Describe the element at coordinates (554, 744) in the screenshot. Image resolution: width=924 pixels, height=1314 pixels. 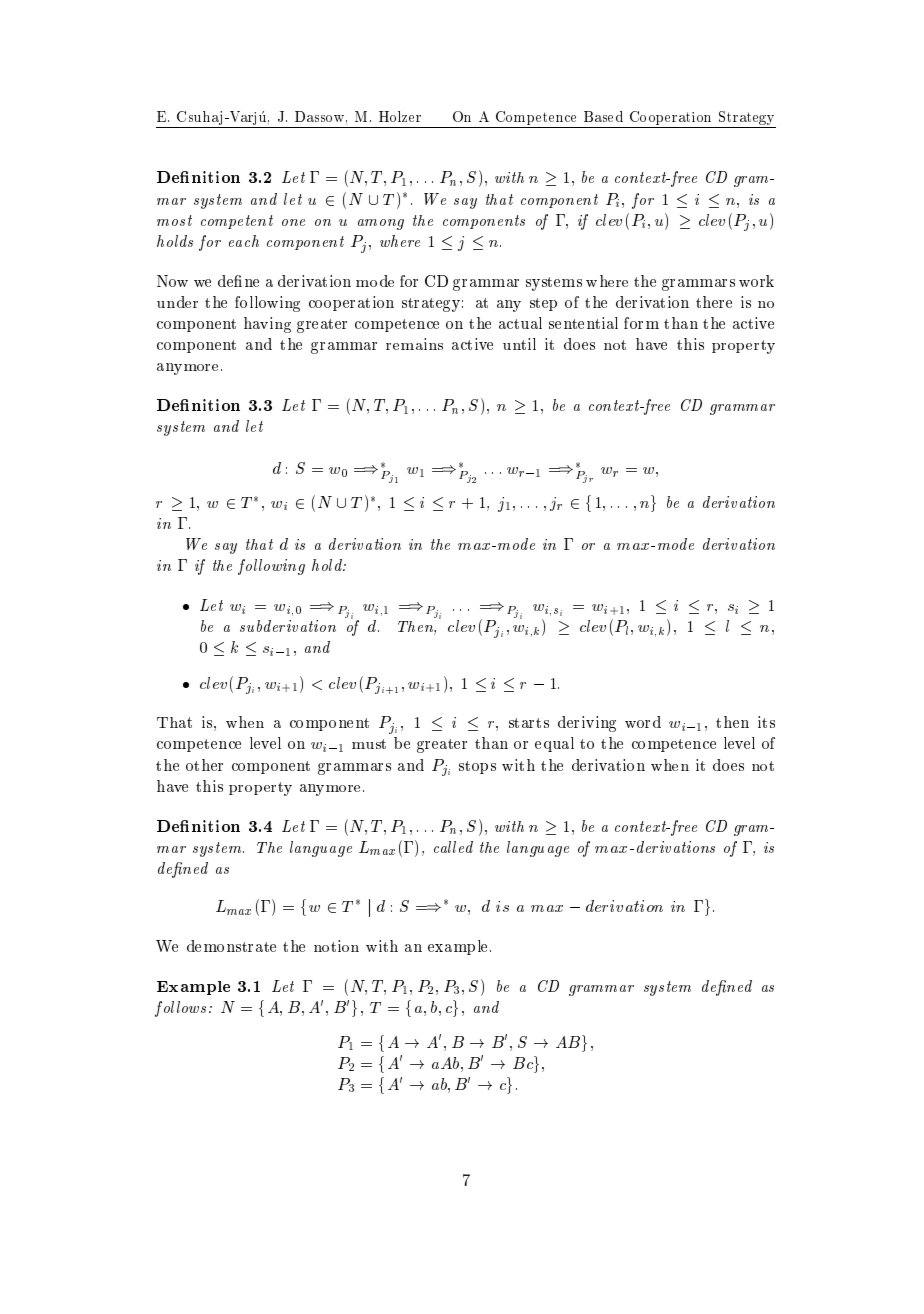
I see `equal` at that location.
